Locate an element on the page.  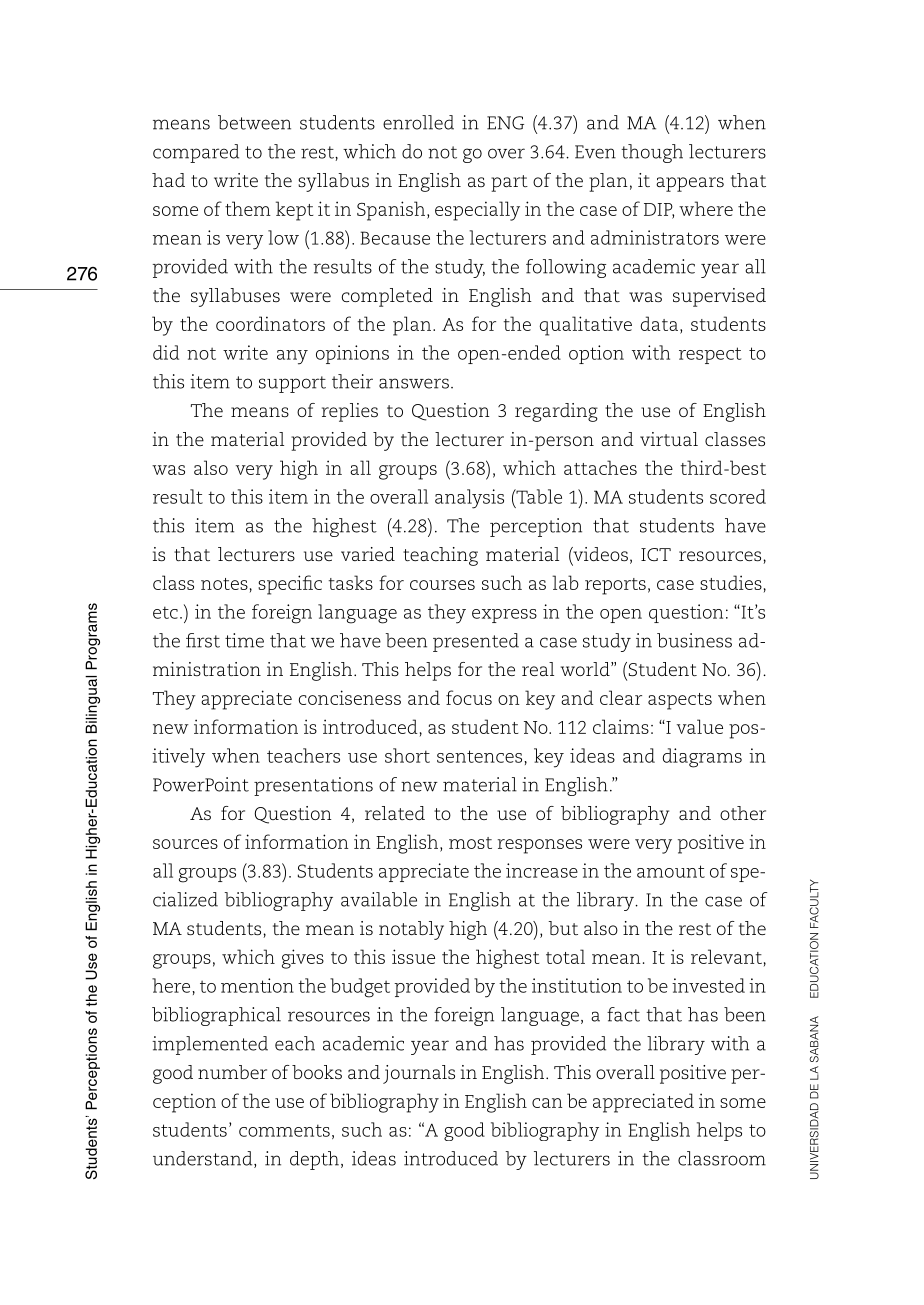
journals is located at coordinates (419, 1074).
